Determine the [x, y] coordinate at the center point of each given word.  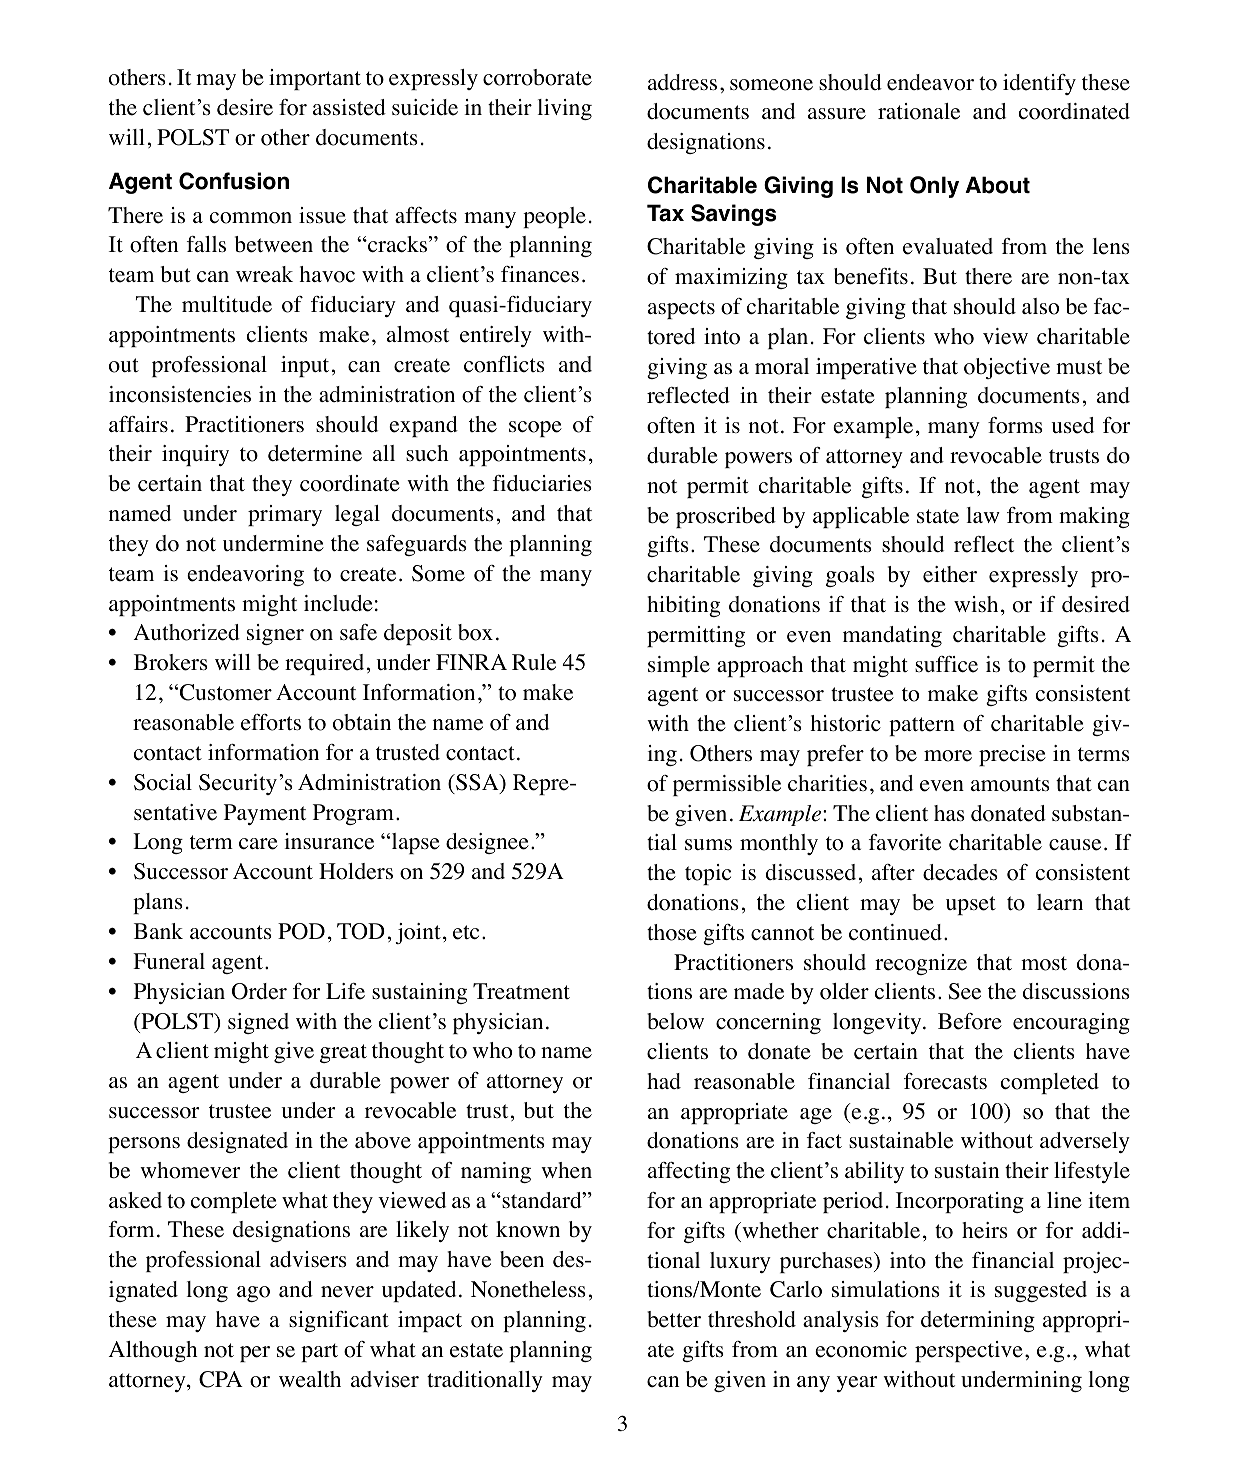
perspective [969, 1351]
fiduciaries [542, 483]
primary [285, 515]
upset [971, 905]
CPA [221, 1379]
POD [301, 931]
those [672, 932]
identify [1039, 84]
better [674, 1319]
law [983, 515]
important [315, 79]
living [565, 109]
